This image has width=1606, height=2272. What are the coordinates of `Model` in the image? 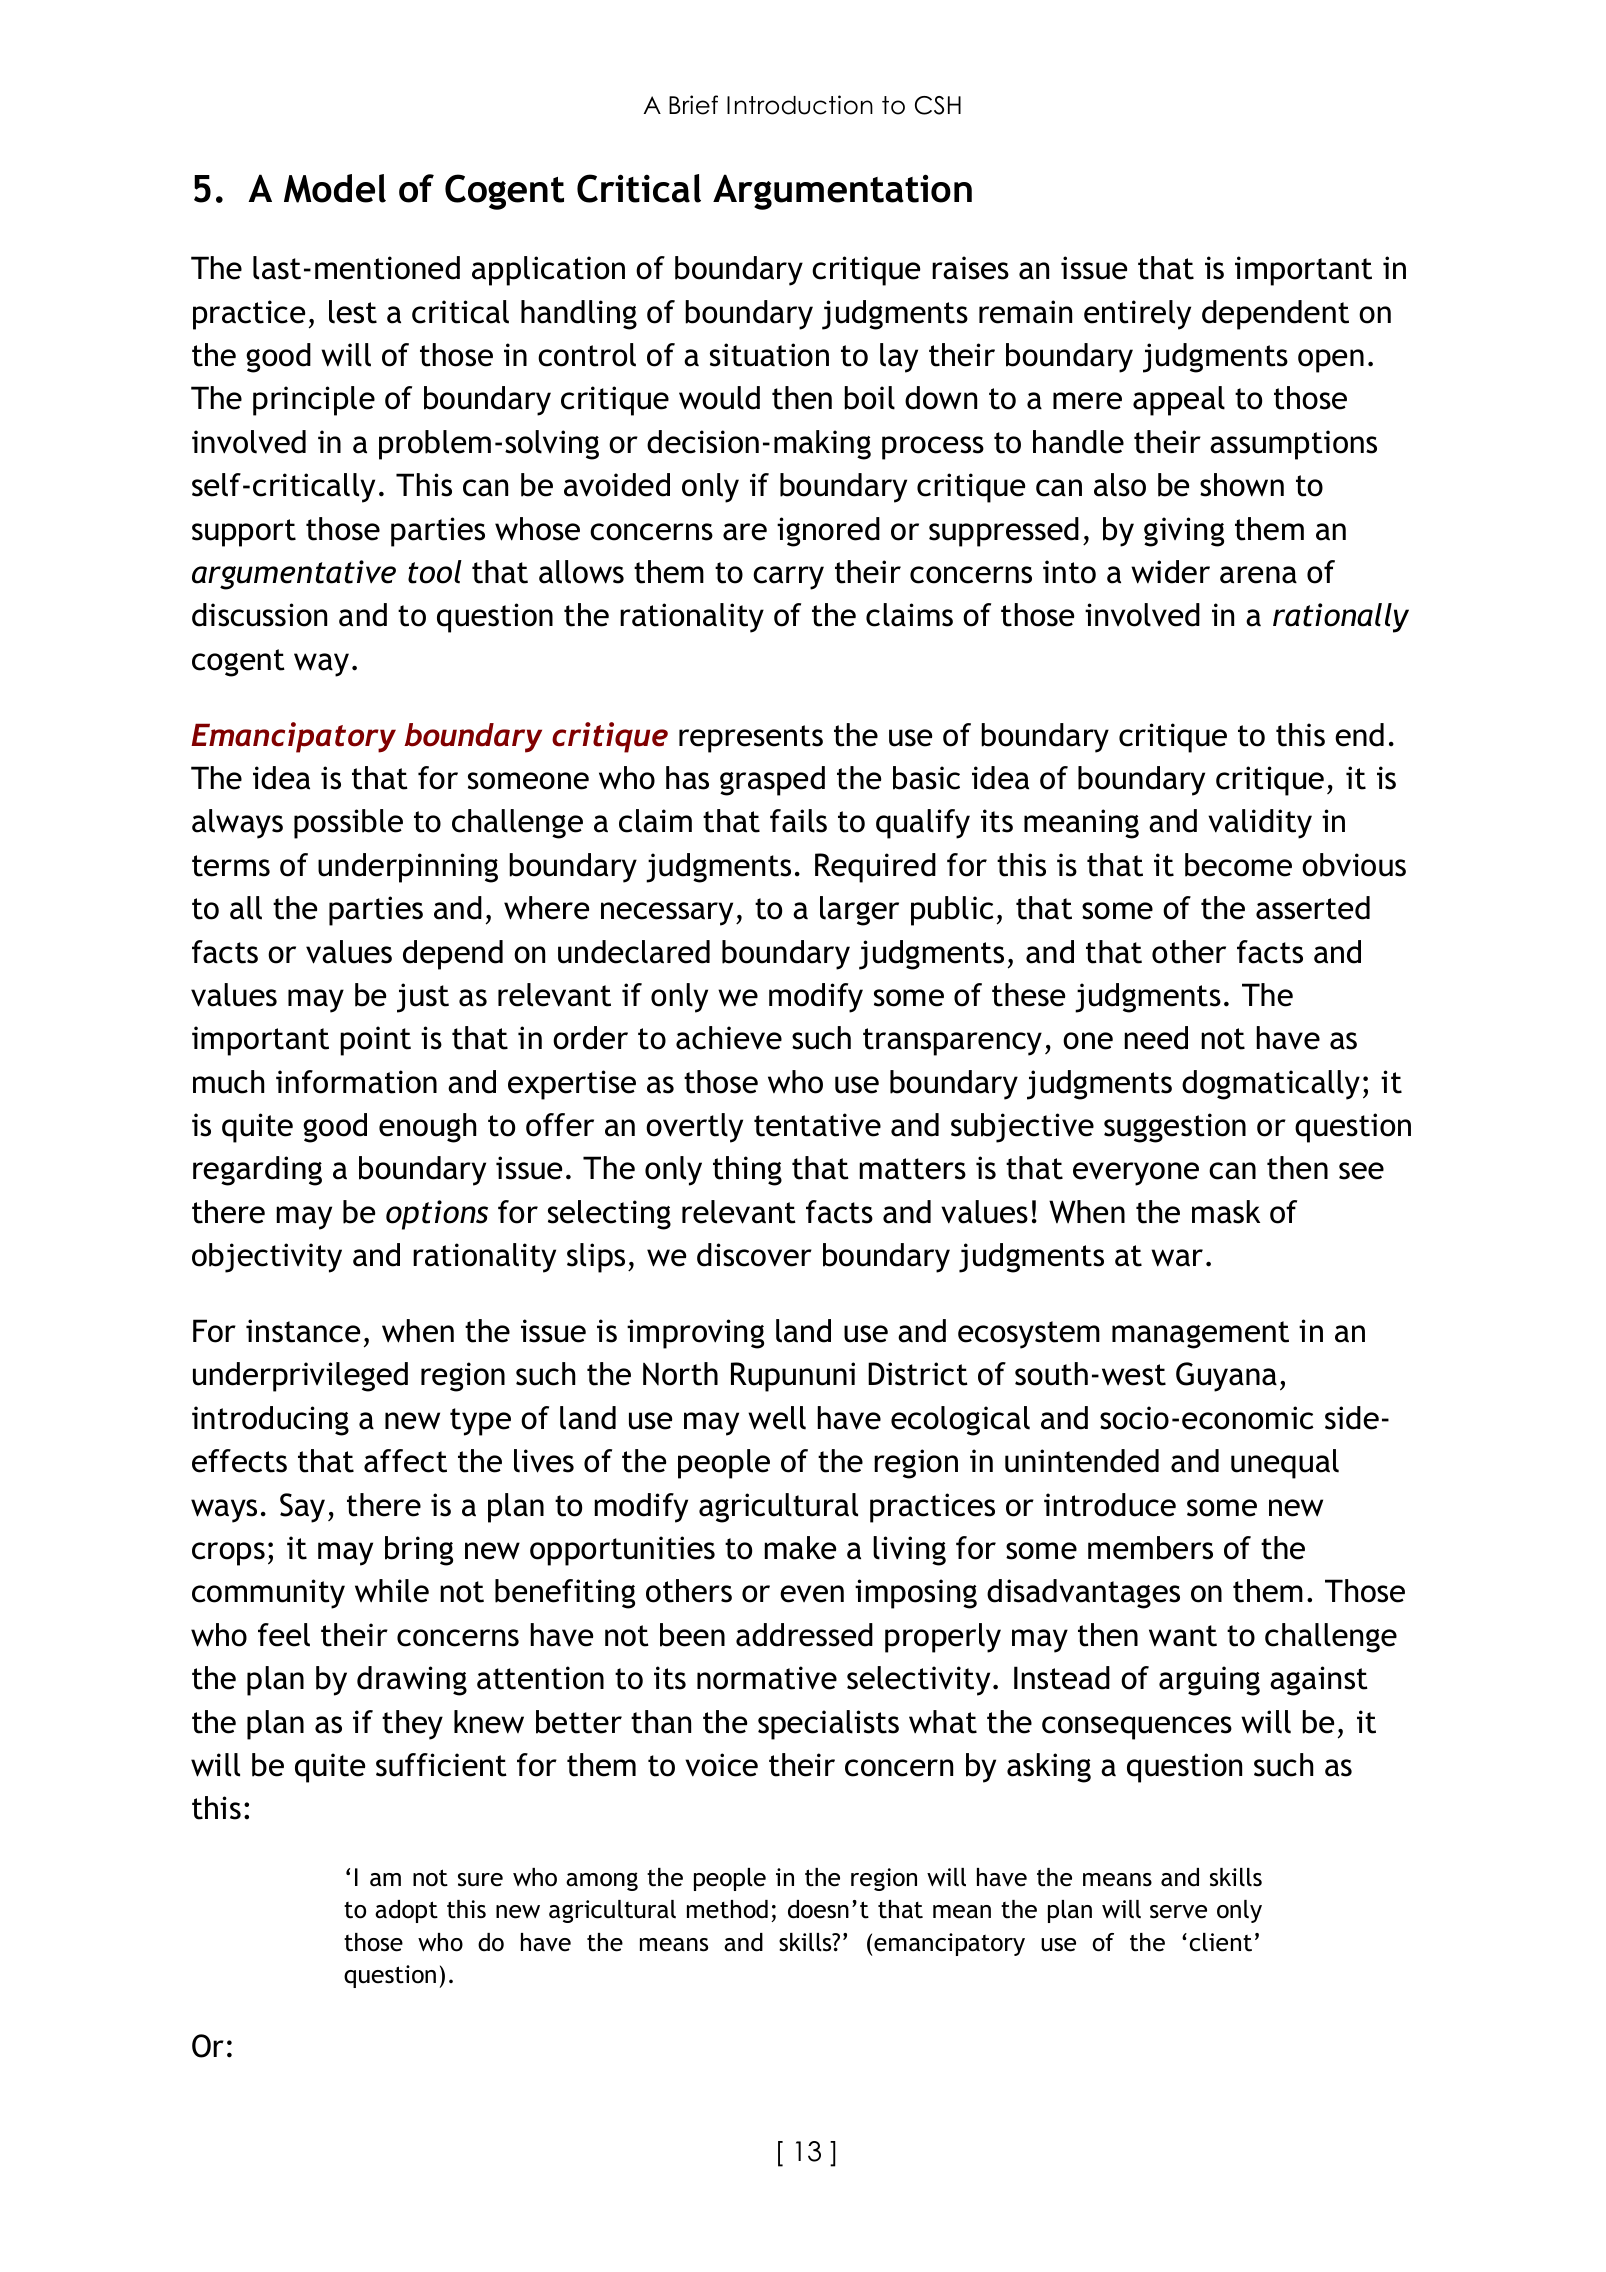 It's located at (335, 188).
